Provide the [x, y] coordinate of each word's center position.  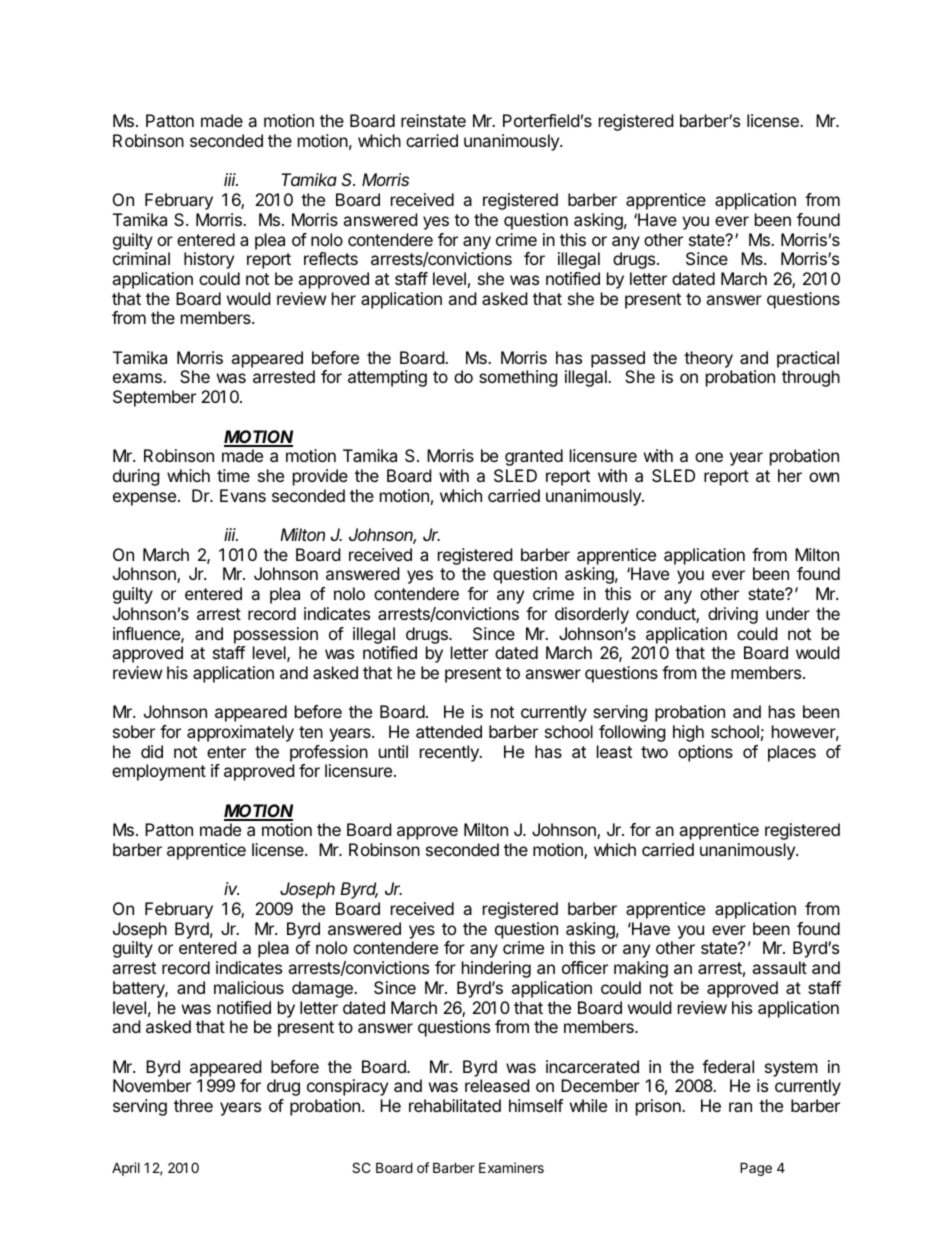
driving [733, 615]
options [705, 753]
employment [159, 772]
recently [450, 753]
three [193, 1105]
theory [708, 359]
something [518, 378]
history [209, 260]
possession [276, 635]
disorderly [592, 615]
